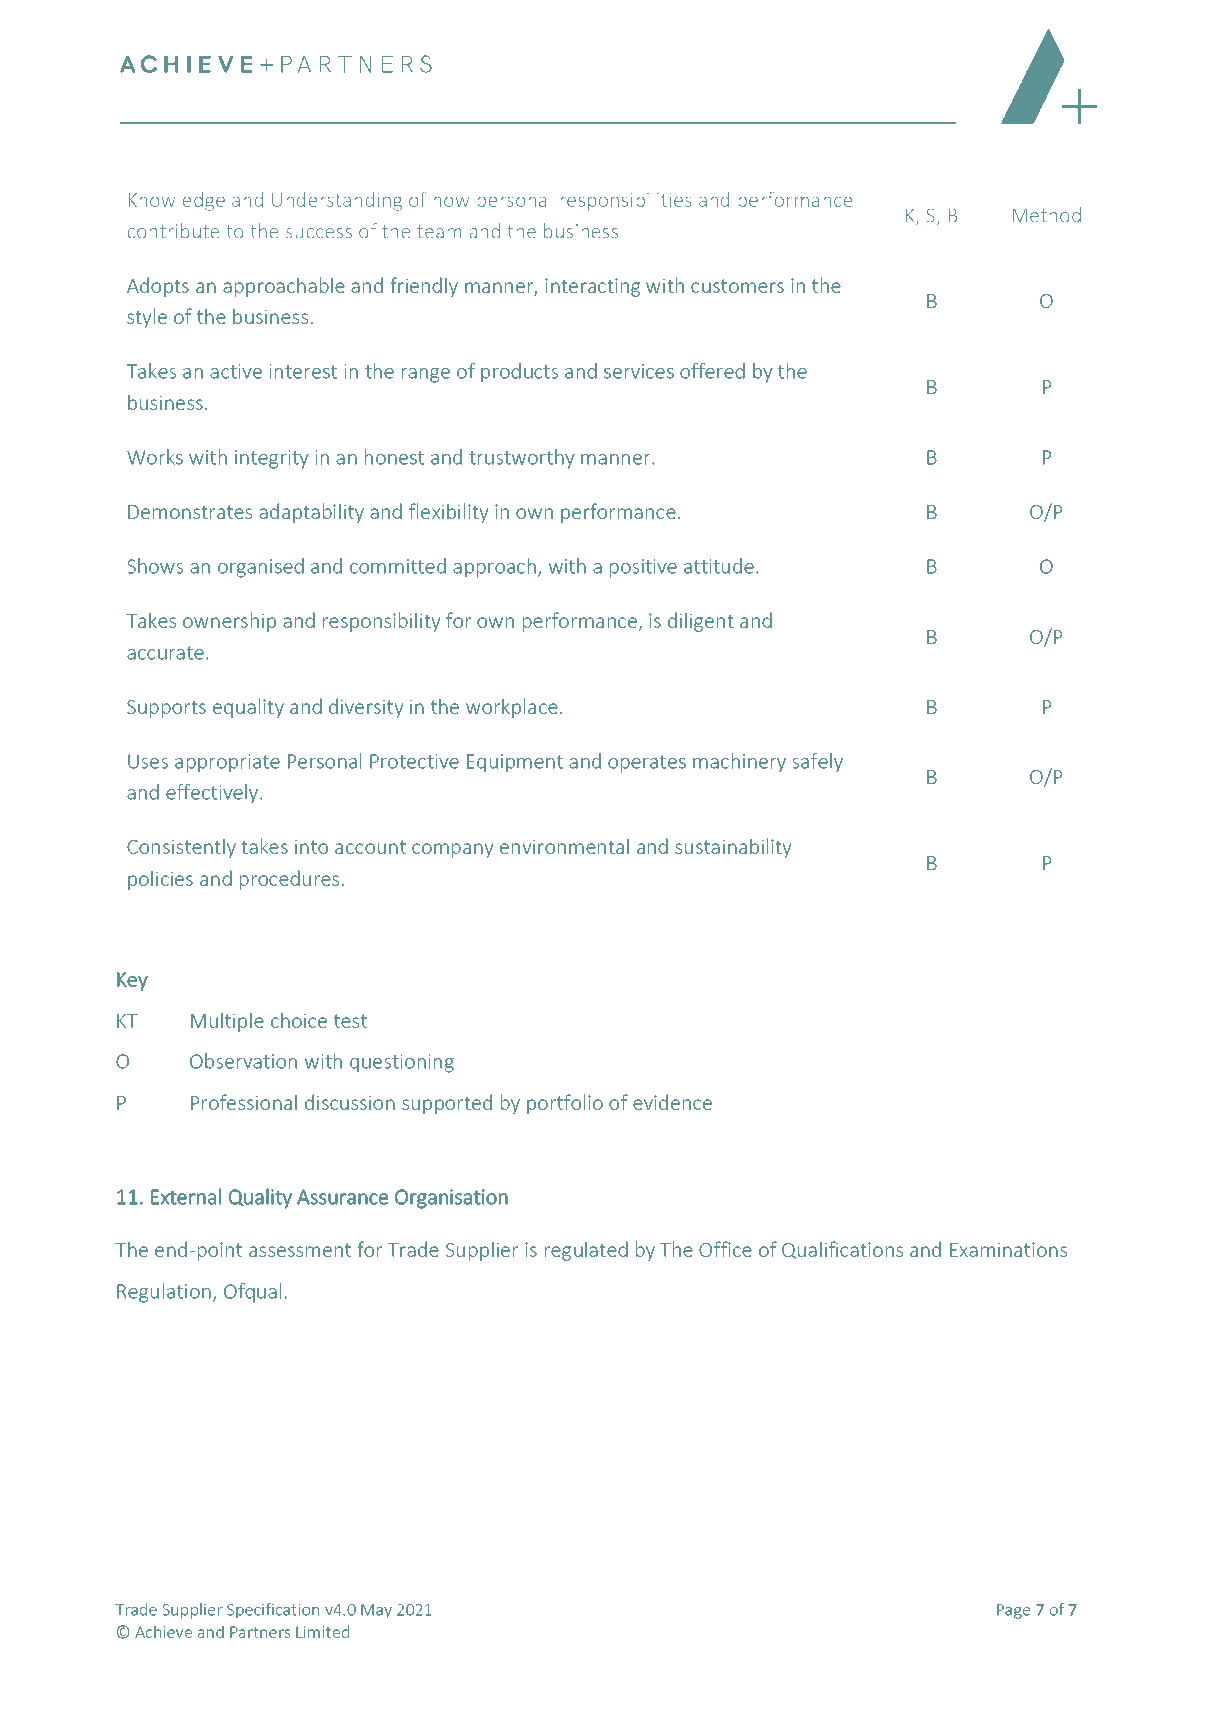 This page has height=1715, width=1212. I want to click on interacting, so click(592, 287).
